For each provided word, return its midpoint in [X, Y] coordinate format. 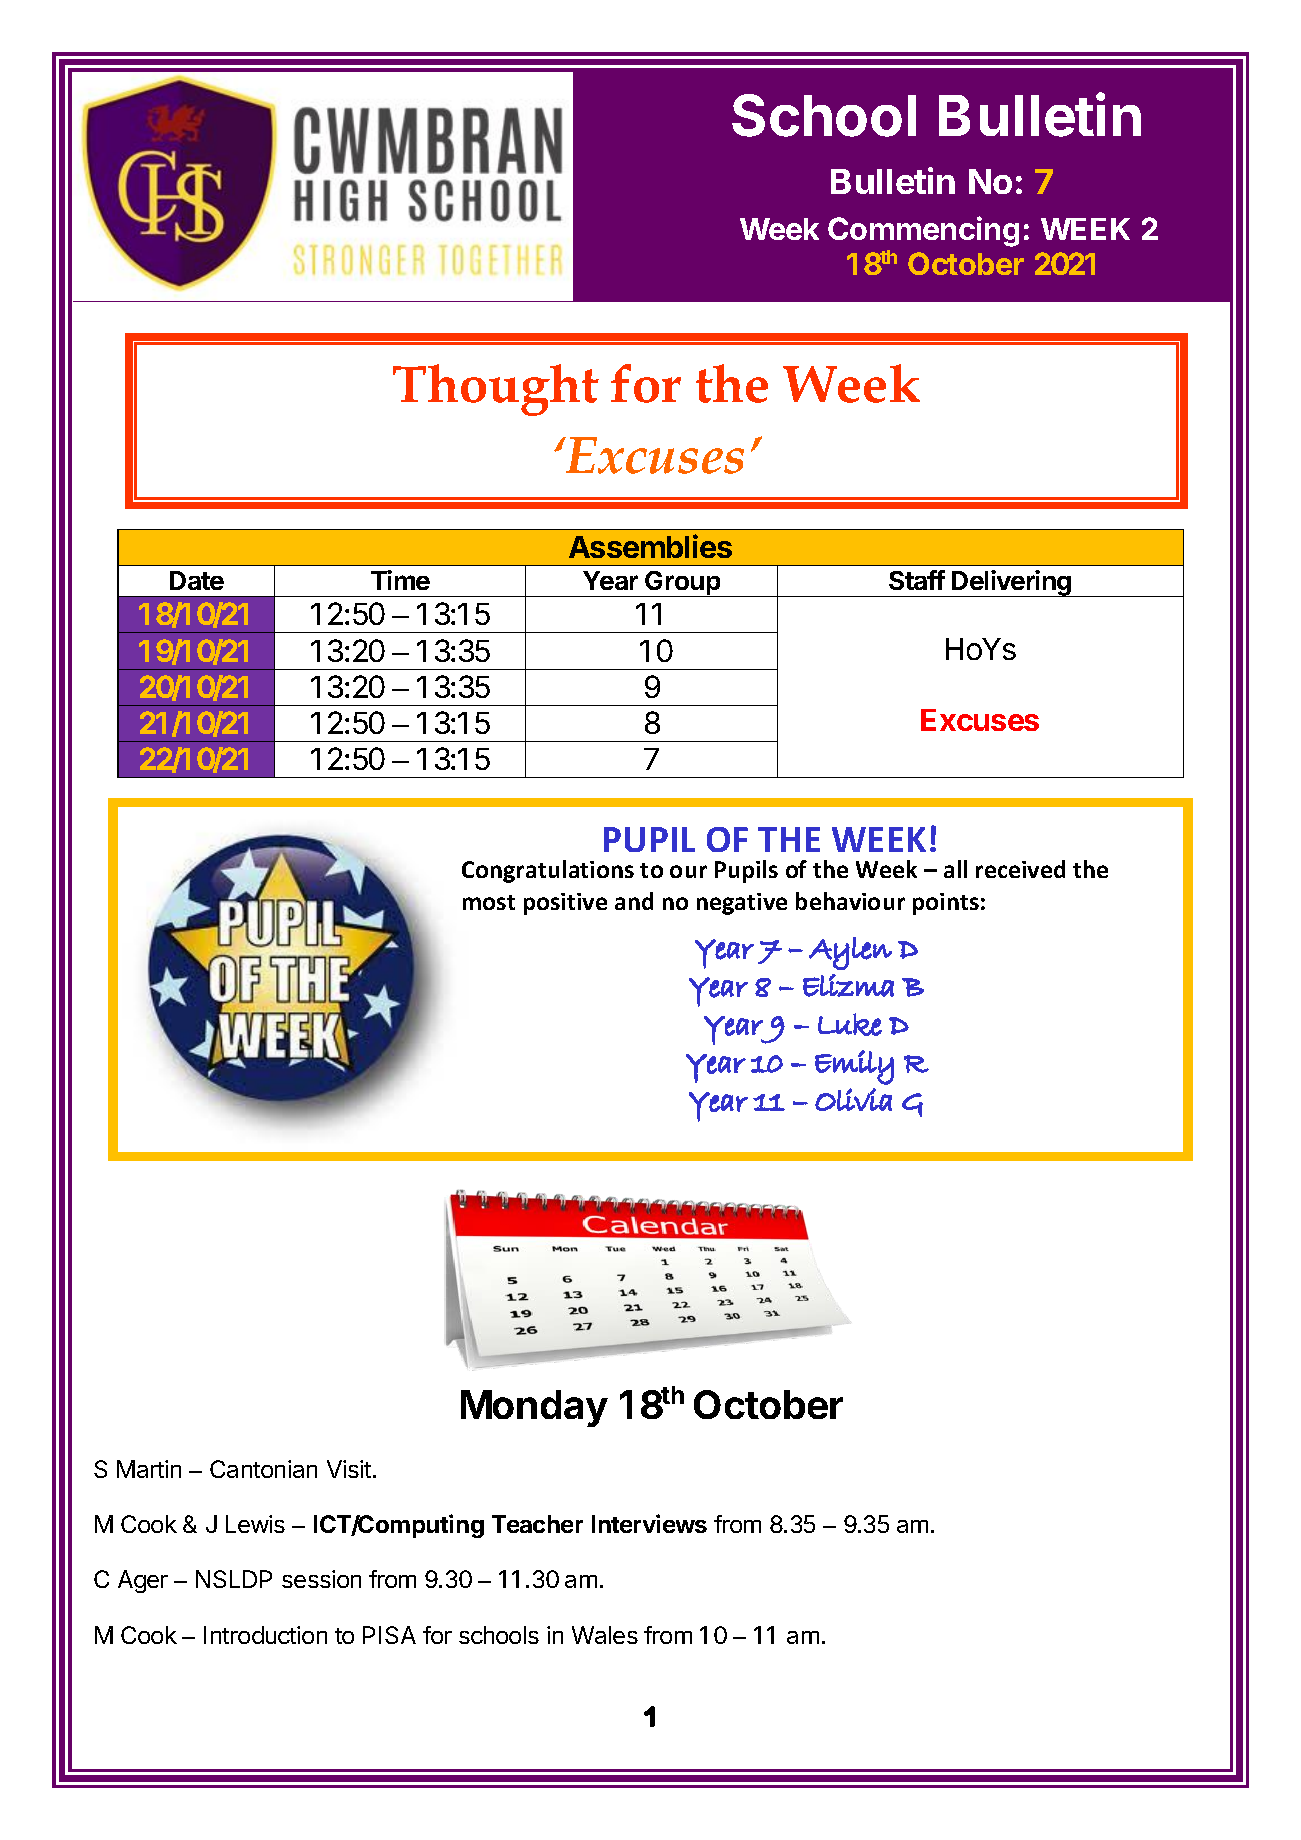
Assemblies [650, 546]
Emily [854, 1067]
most [489, 902]
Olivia [853, 1099]
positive [565, 904]
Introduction [265, 1635]
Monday [534, 1408]
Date [197, 580]
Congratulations [548, 871]
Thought [496, 390]
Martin [149, 1469]
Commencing [923, 231]
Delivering [1012, 583]
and [634, 901]
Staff [917, 580]
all [955, 869]
